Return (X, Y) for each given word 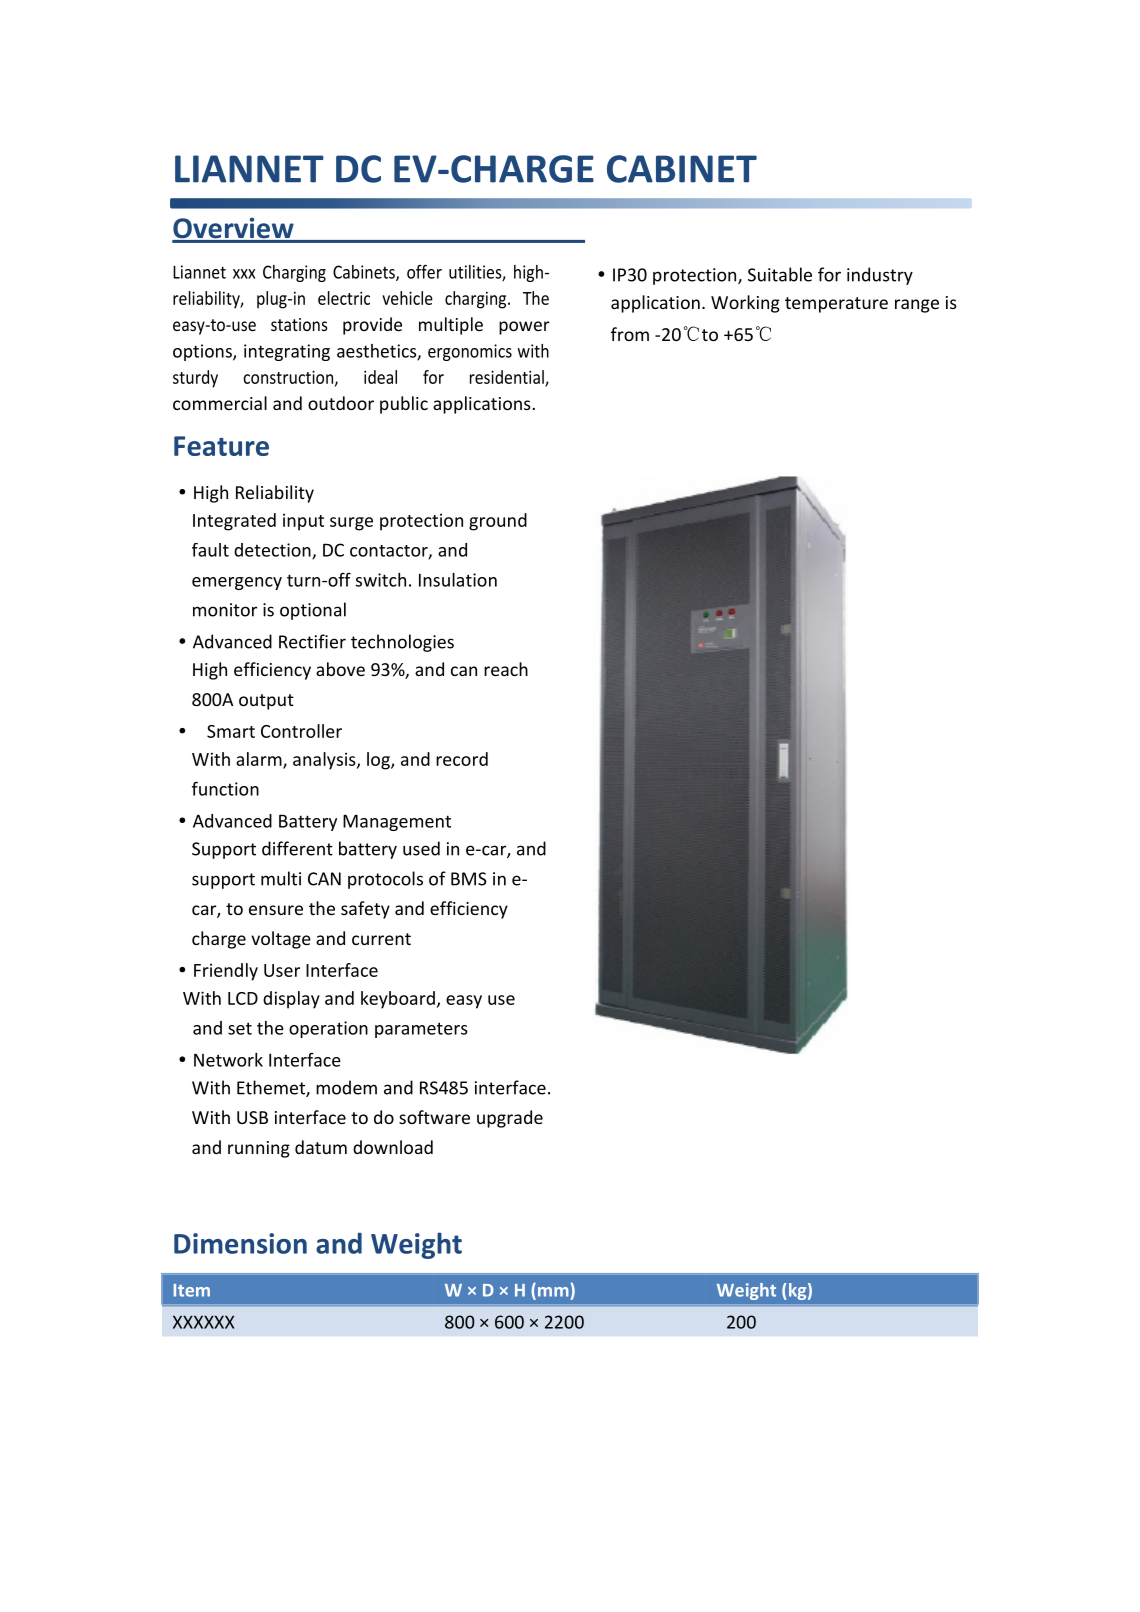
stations (299, 324)
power (524, 328)
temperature (836, 305)
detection (273, 551)
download (393, 1147)
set (240, 1028)
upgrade (510, 1119)
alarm (260, 760)
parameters (421, 1030)
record (462, 759)
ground (498, 522)
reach (506, 669)
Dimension (240, 1243)
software (434, 1117)
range (917, 306)
